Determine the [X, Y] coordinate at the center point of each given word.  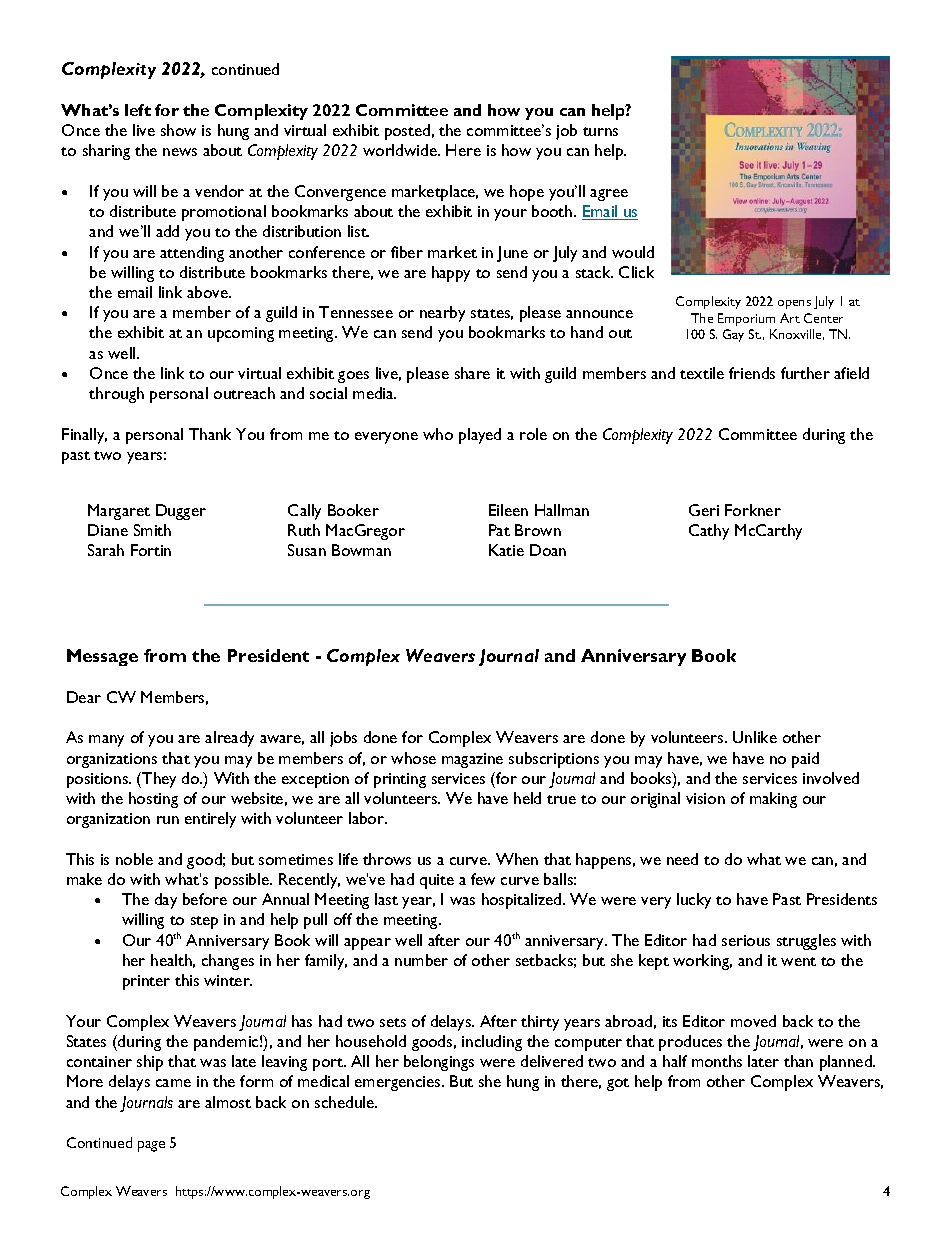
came [173, 1083]
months [717, 1061]
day [166, 901]
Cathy [709, 532]
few [483, 879]
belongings [439, 1063]
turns [600, 131]
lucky [694, 901]
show [178, 130]
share [472, 373]
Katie [506, 550]
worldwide [401, 150]
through [116, 395]
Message [102, 657]
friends [752, 373]
